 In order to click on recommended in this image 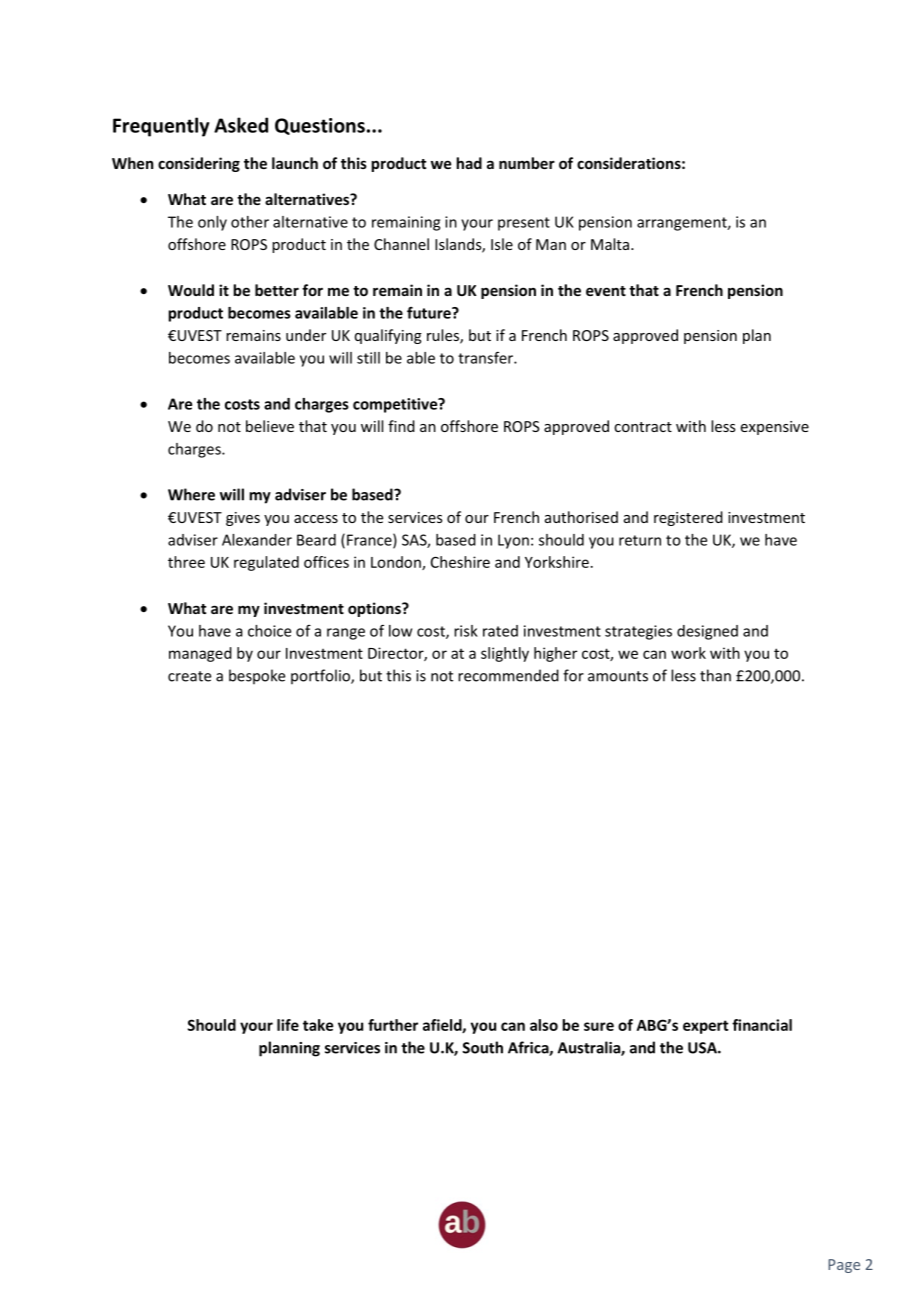, I will do `click(508, 675)`.
